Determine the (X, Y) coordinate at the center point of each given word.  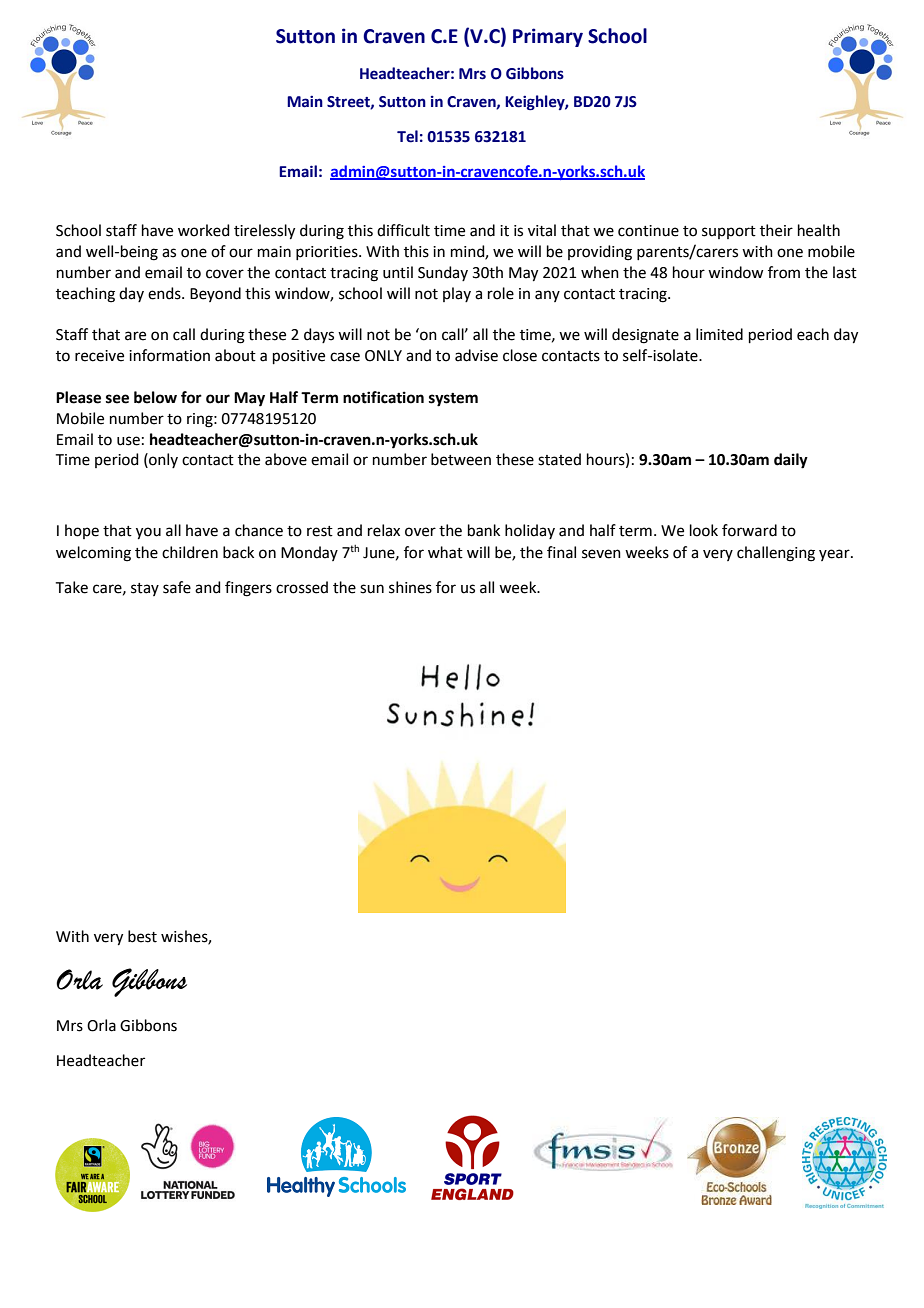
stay (145, 589)
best (142, 936)
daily (791, 461)
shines (410, 587)
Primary (548, 37)
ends (165, 293)
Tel (407, 136)
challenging (776, 554)
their (776, 230)
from (784, 272)
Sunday (443, 273)
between (461, 459)
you (148, 533)
